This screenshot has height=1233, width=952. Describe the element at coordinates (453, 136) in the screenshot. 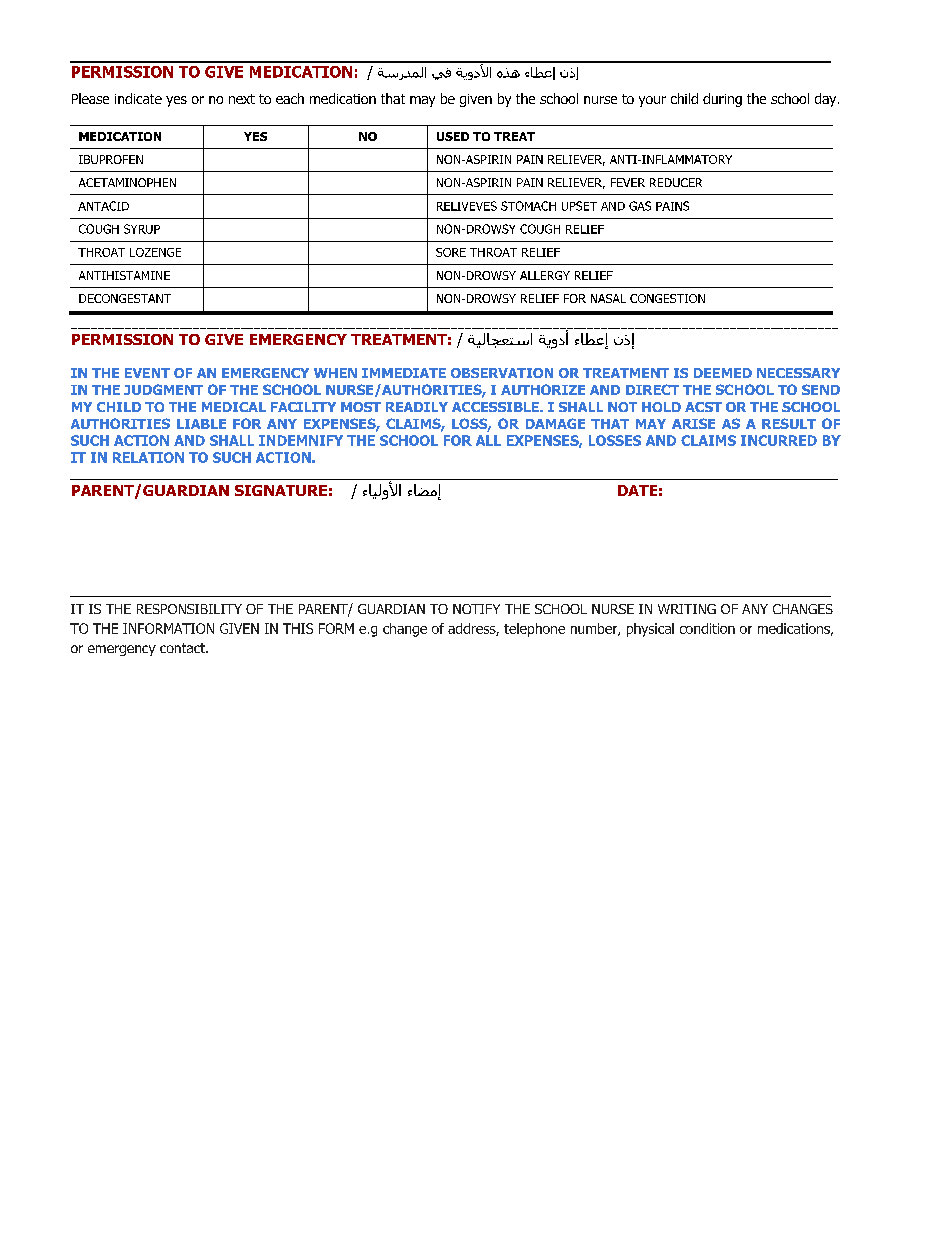

I see `USED` at that location.
